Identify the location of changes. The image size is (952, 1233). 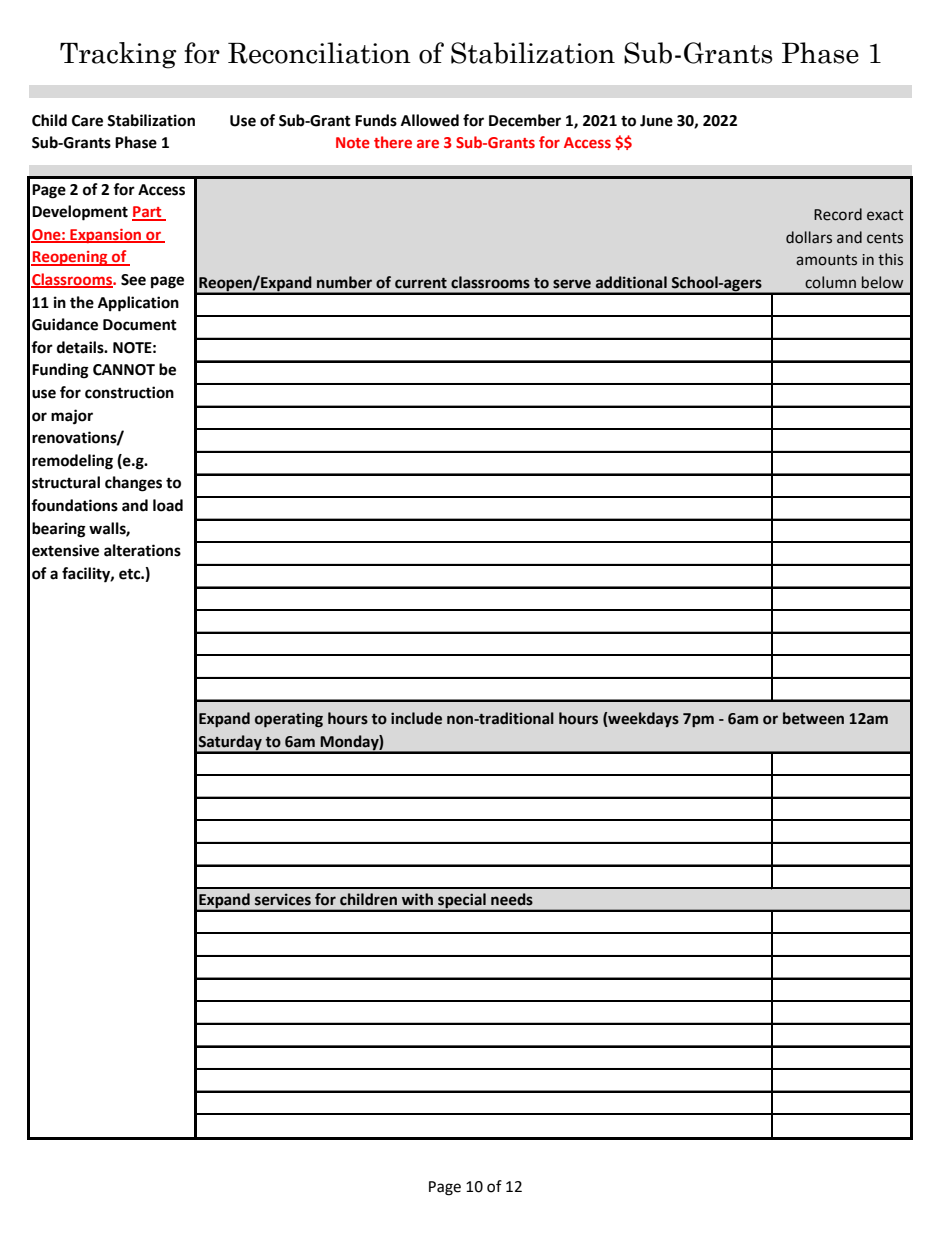
(133, 484).
